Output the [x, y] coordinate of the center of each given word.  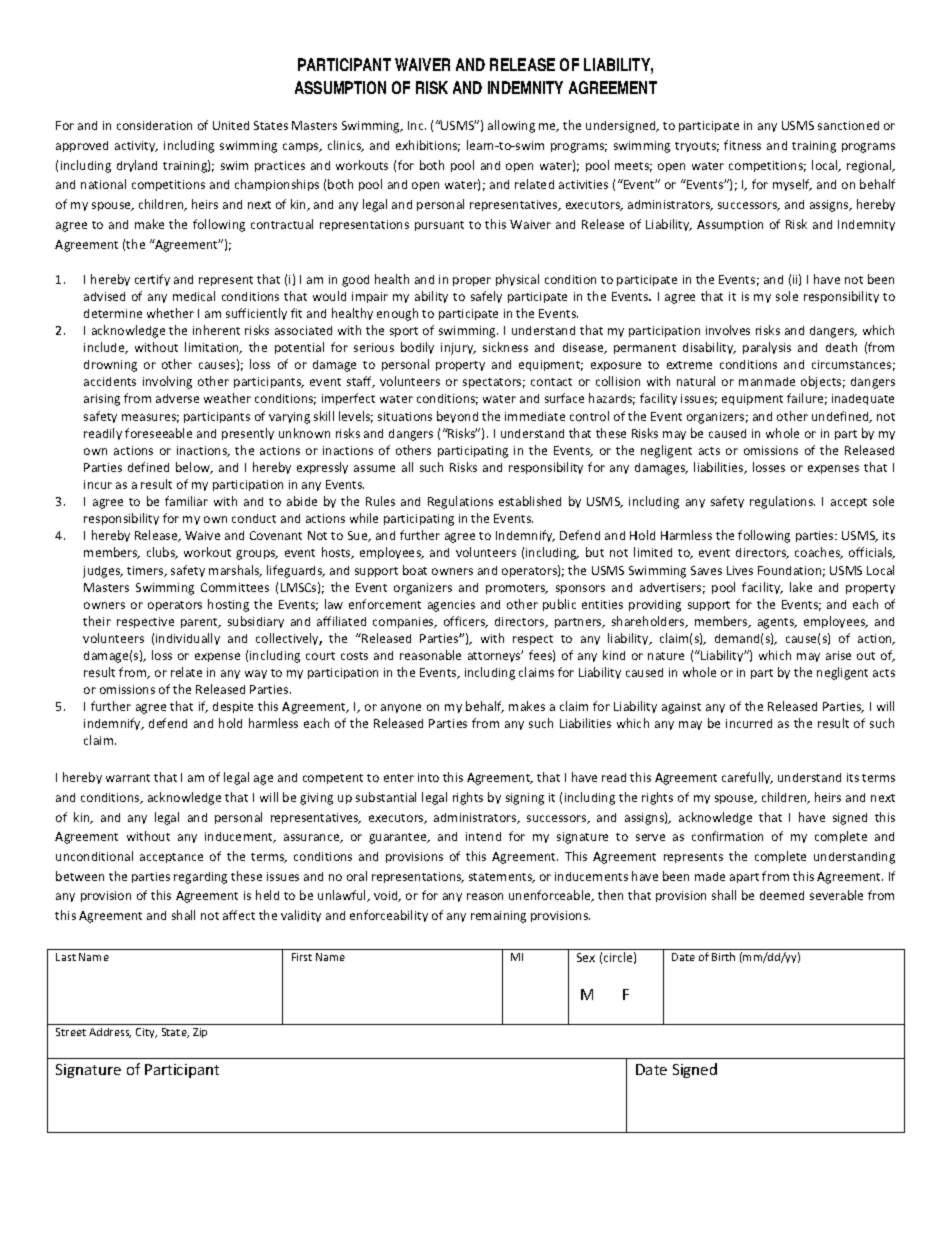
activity [136, 146]
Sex [586, 957]
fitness [742, 145]
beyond [457, 417]
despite [233, 707]
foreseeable [158, 433]
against [681, 708]
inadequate [863, 399]
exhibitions [428, 146]
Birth [723, 956]
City [146, 1033]
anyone [401, 708]
